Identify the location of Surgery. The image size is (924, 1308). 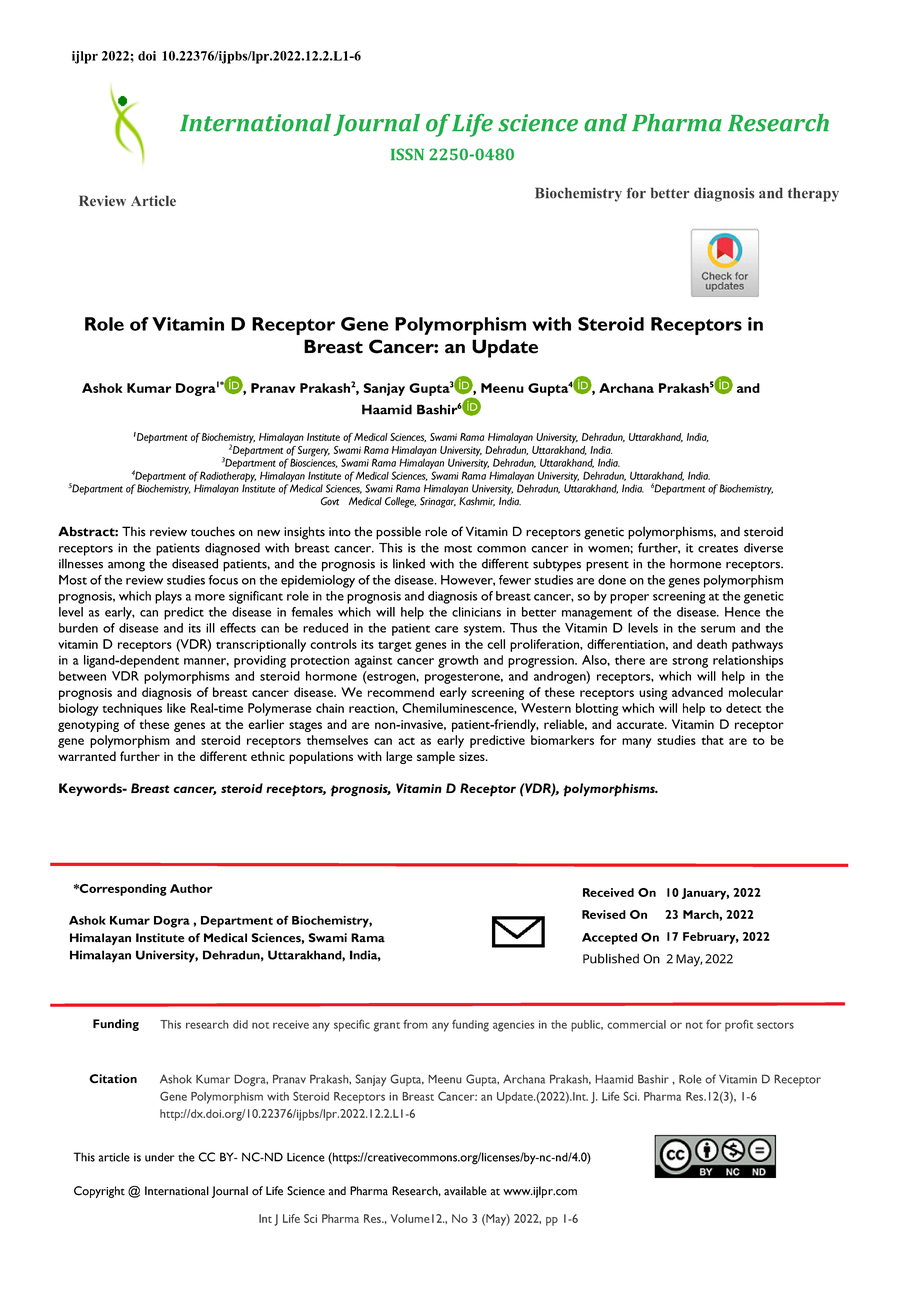
(314, 451).
